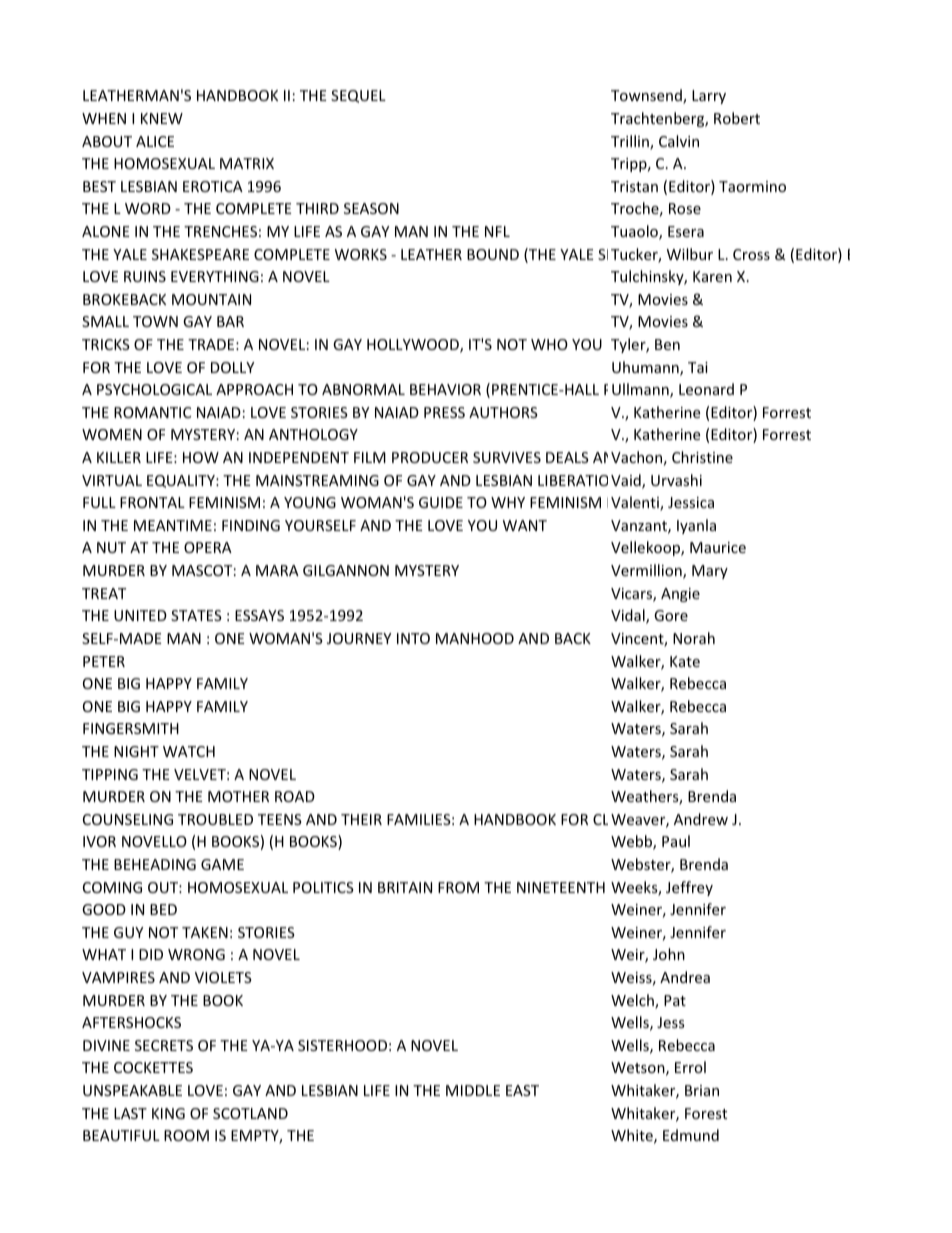  I want to click on Ben, so click(667, 344).
